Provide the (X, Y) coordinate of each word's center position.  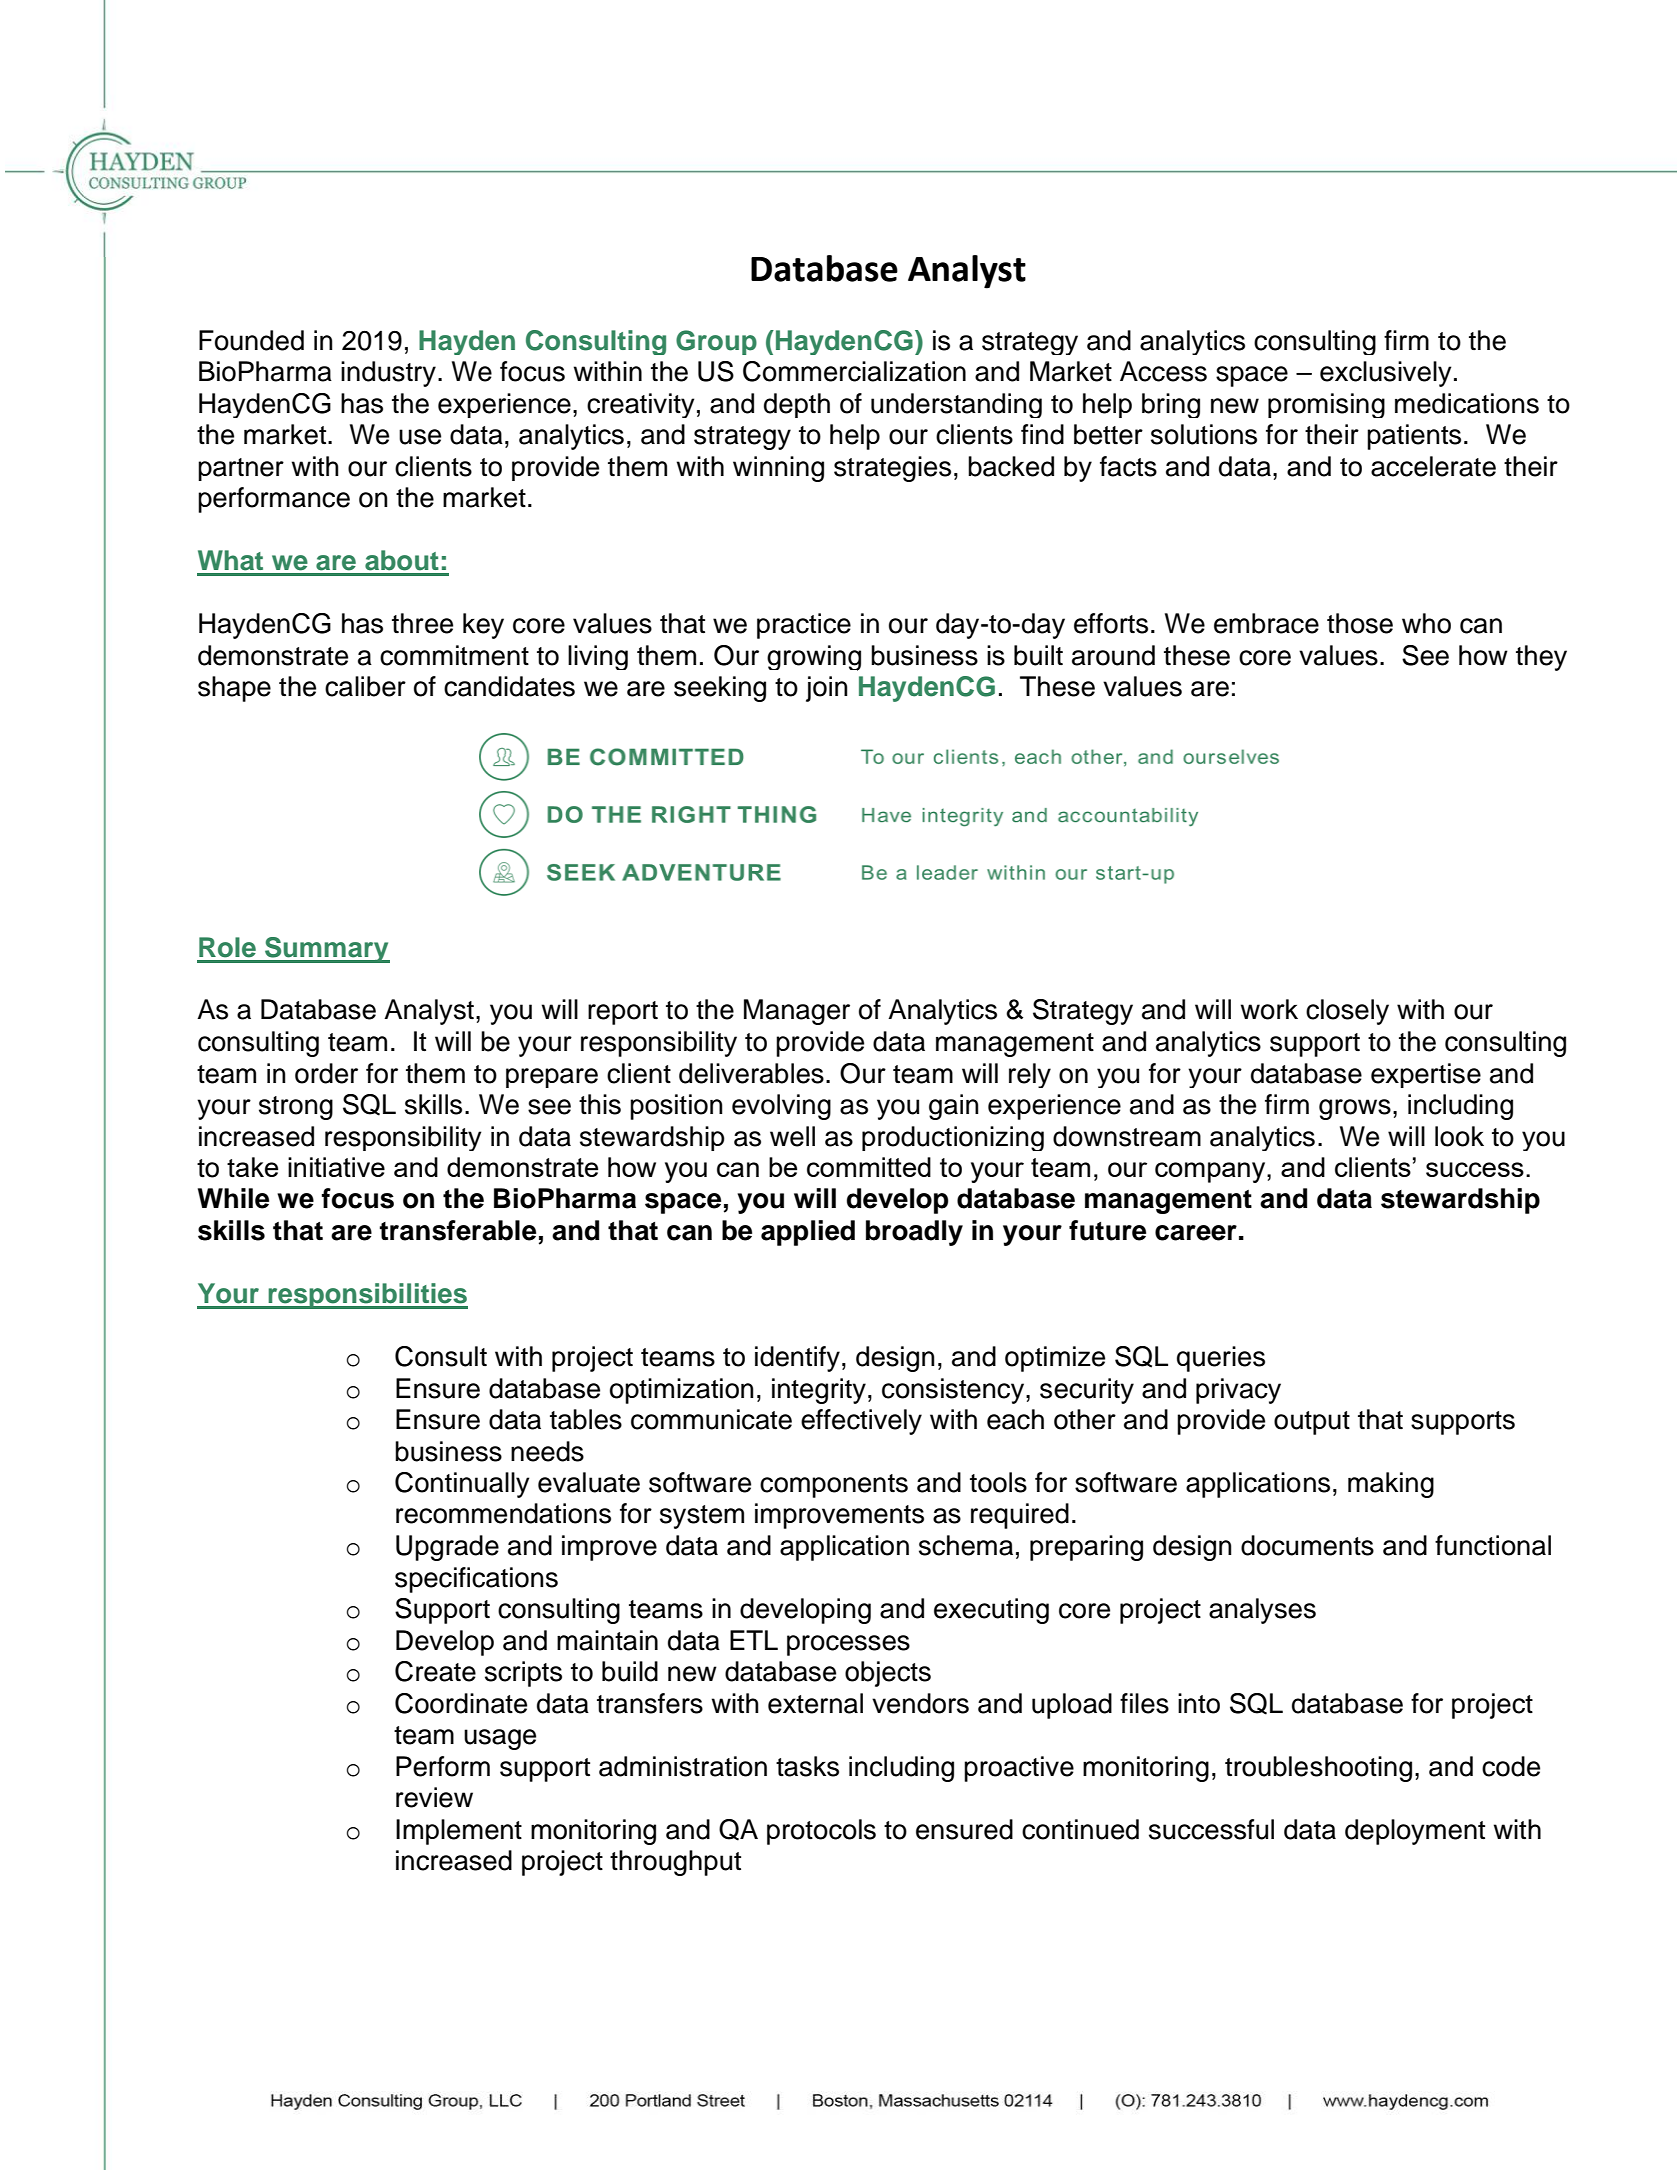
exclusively (1385, 374)
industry (388, 374)
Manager (797, 1012)
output (1312, 1423)
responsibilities (367, 1296)
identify (797, 1359)
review (434, 1797)
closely (1347, 1012)
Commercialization (854, 371)
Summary (326, 950)
